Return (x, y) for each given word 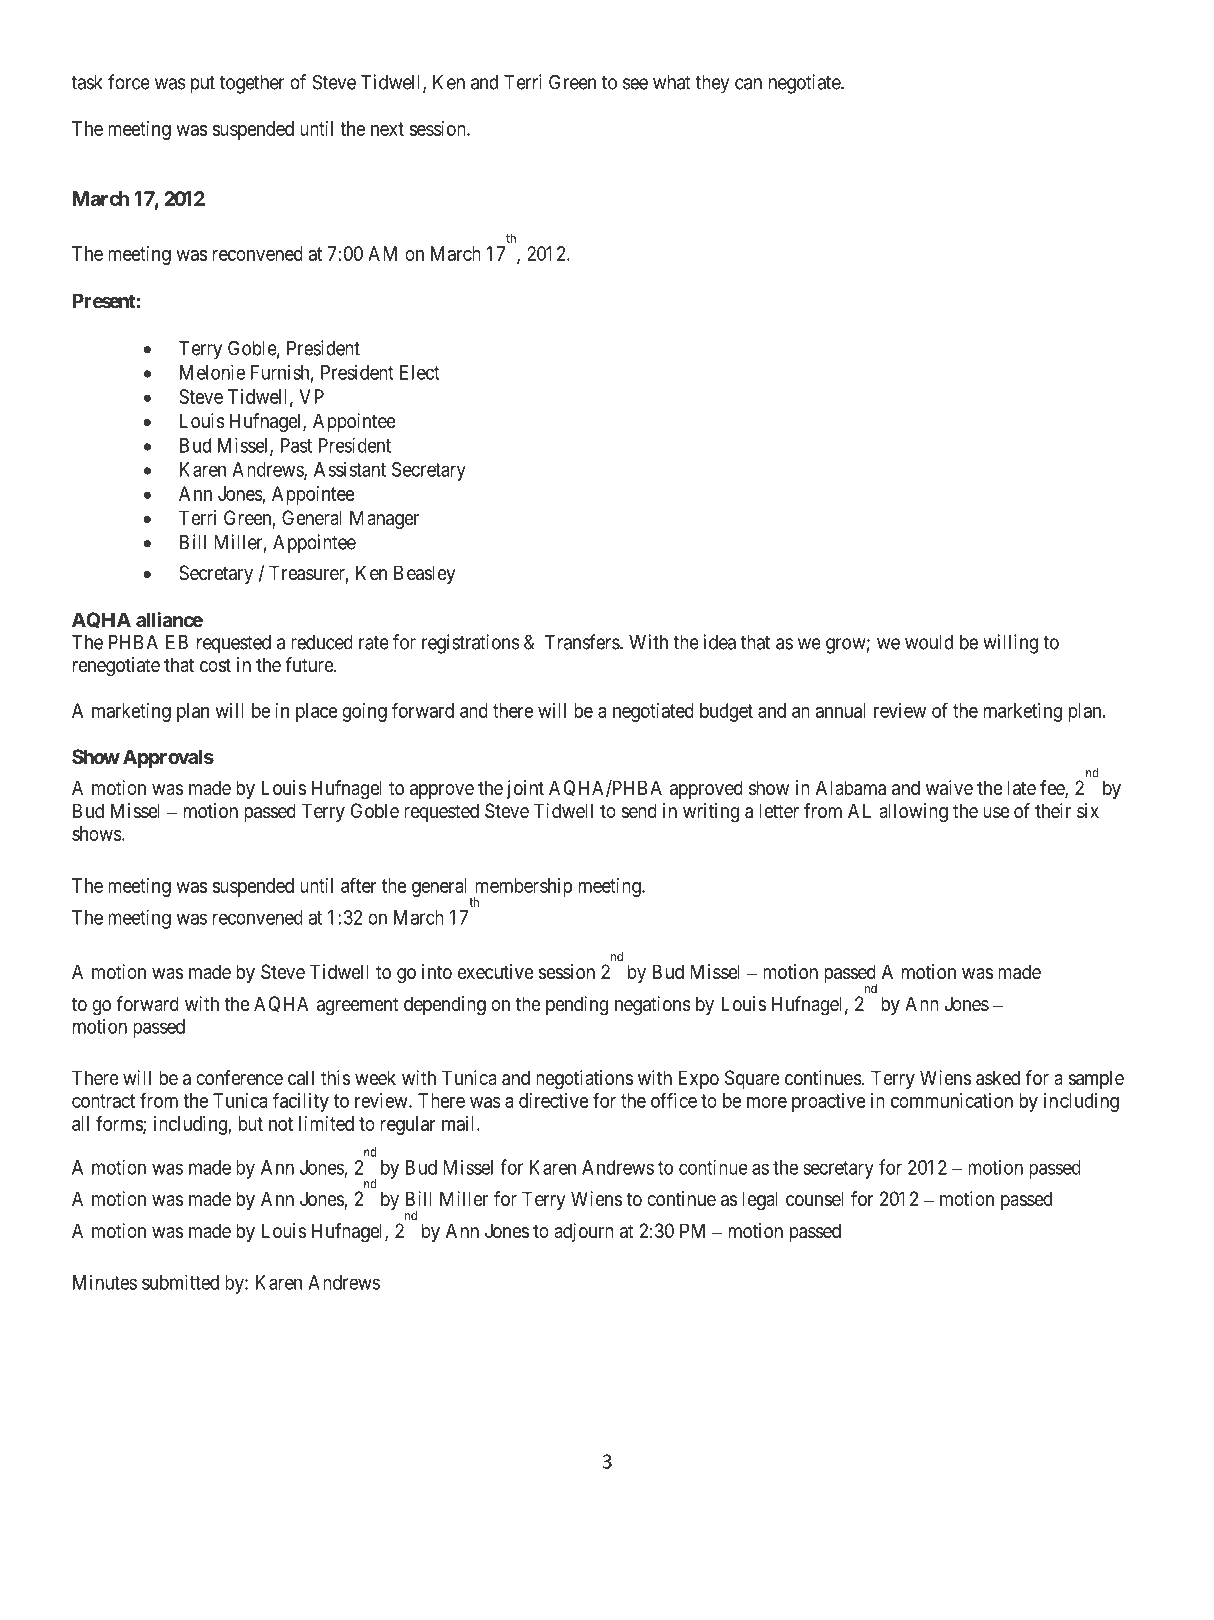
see (635, 84)
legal (760, 1201)
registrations (471, 644)
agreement (358, 1006)
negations (653, 1006)
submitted (180, 1282)
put (203, 85)
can (748, 84)
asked (998, 1078)
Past (296, 445)
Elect (419, 372)
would (929, 642)
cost (215, 665)
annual (840, 710)
